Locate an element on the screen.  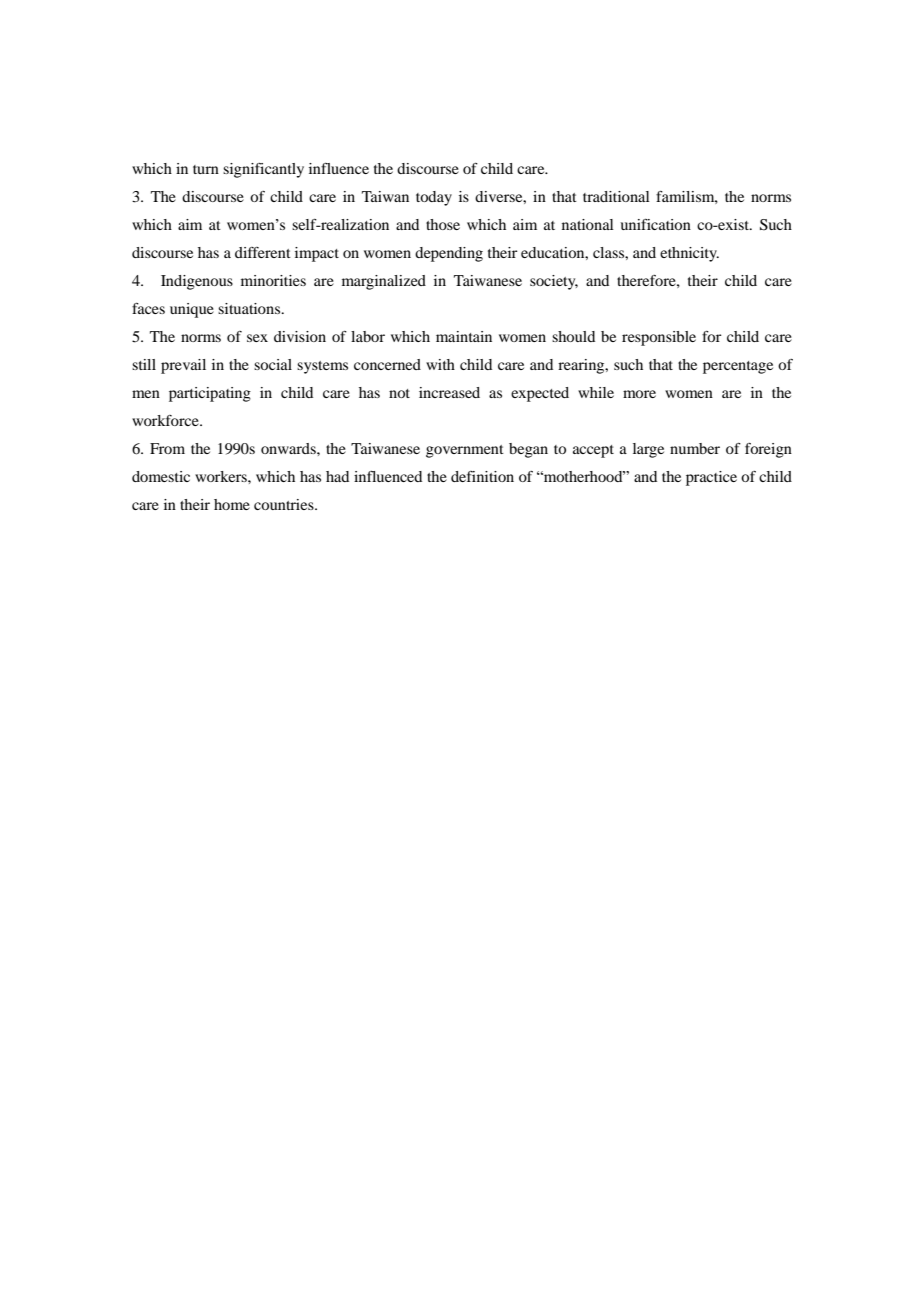
maintain is located at coordinates (464, 336).
